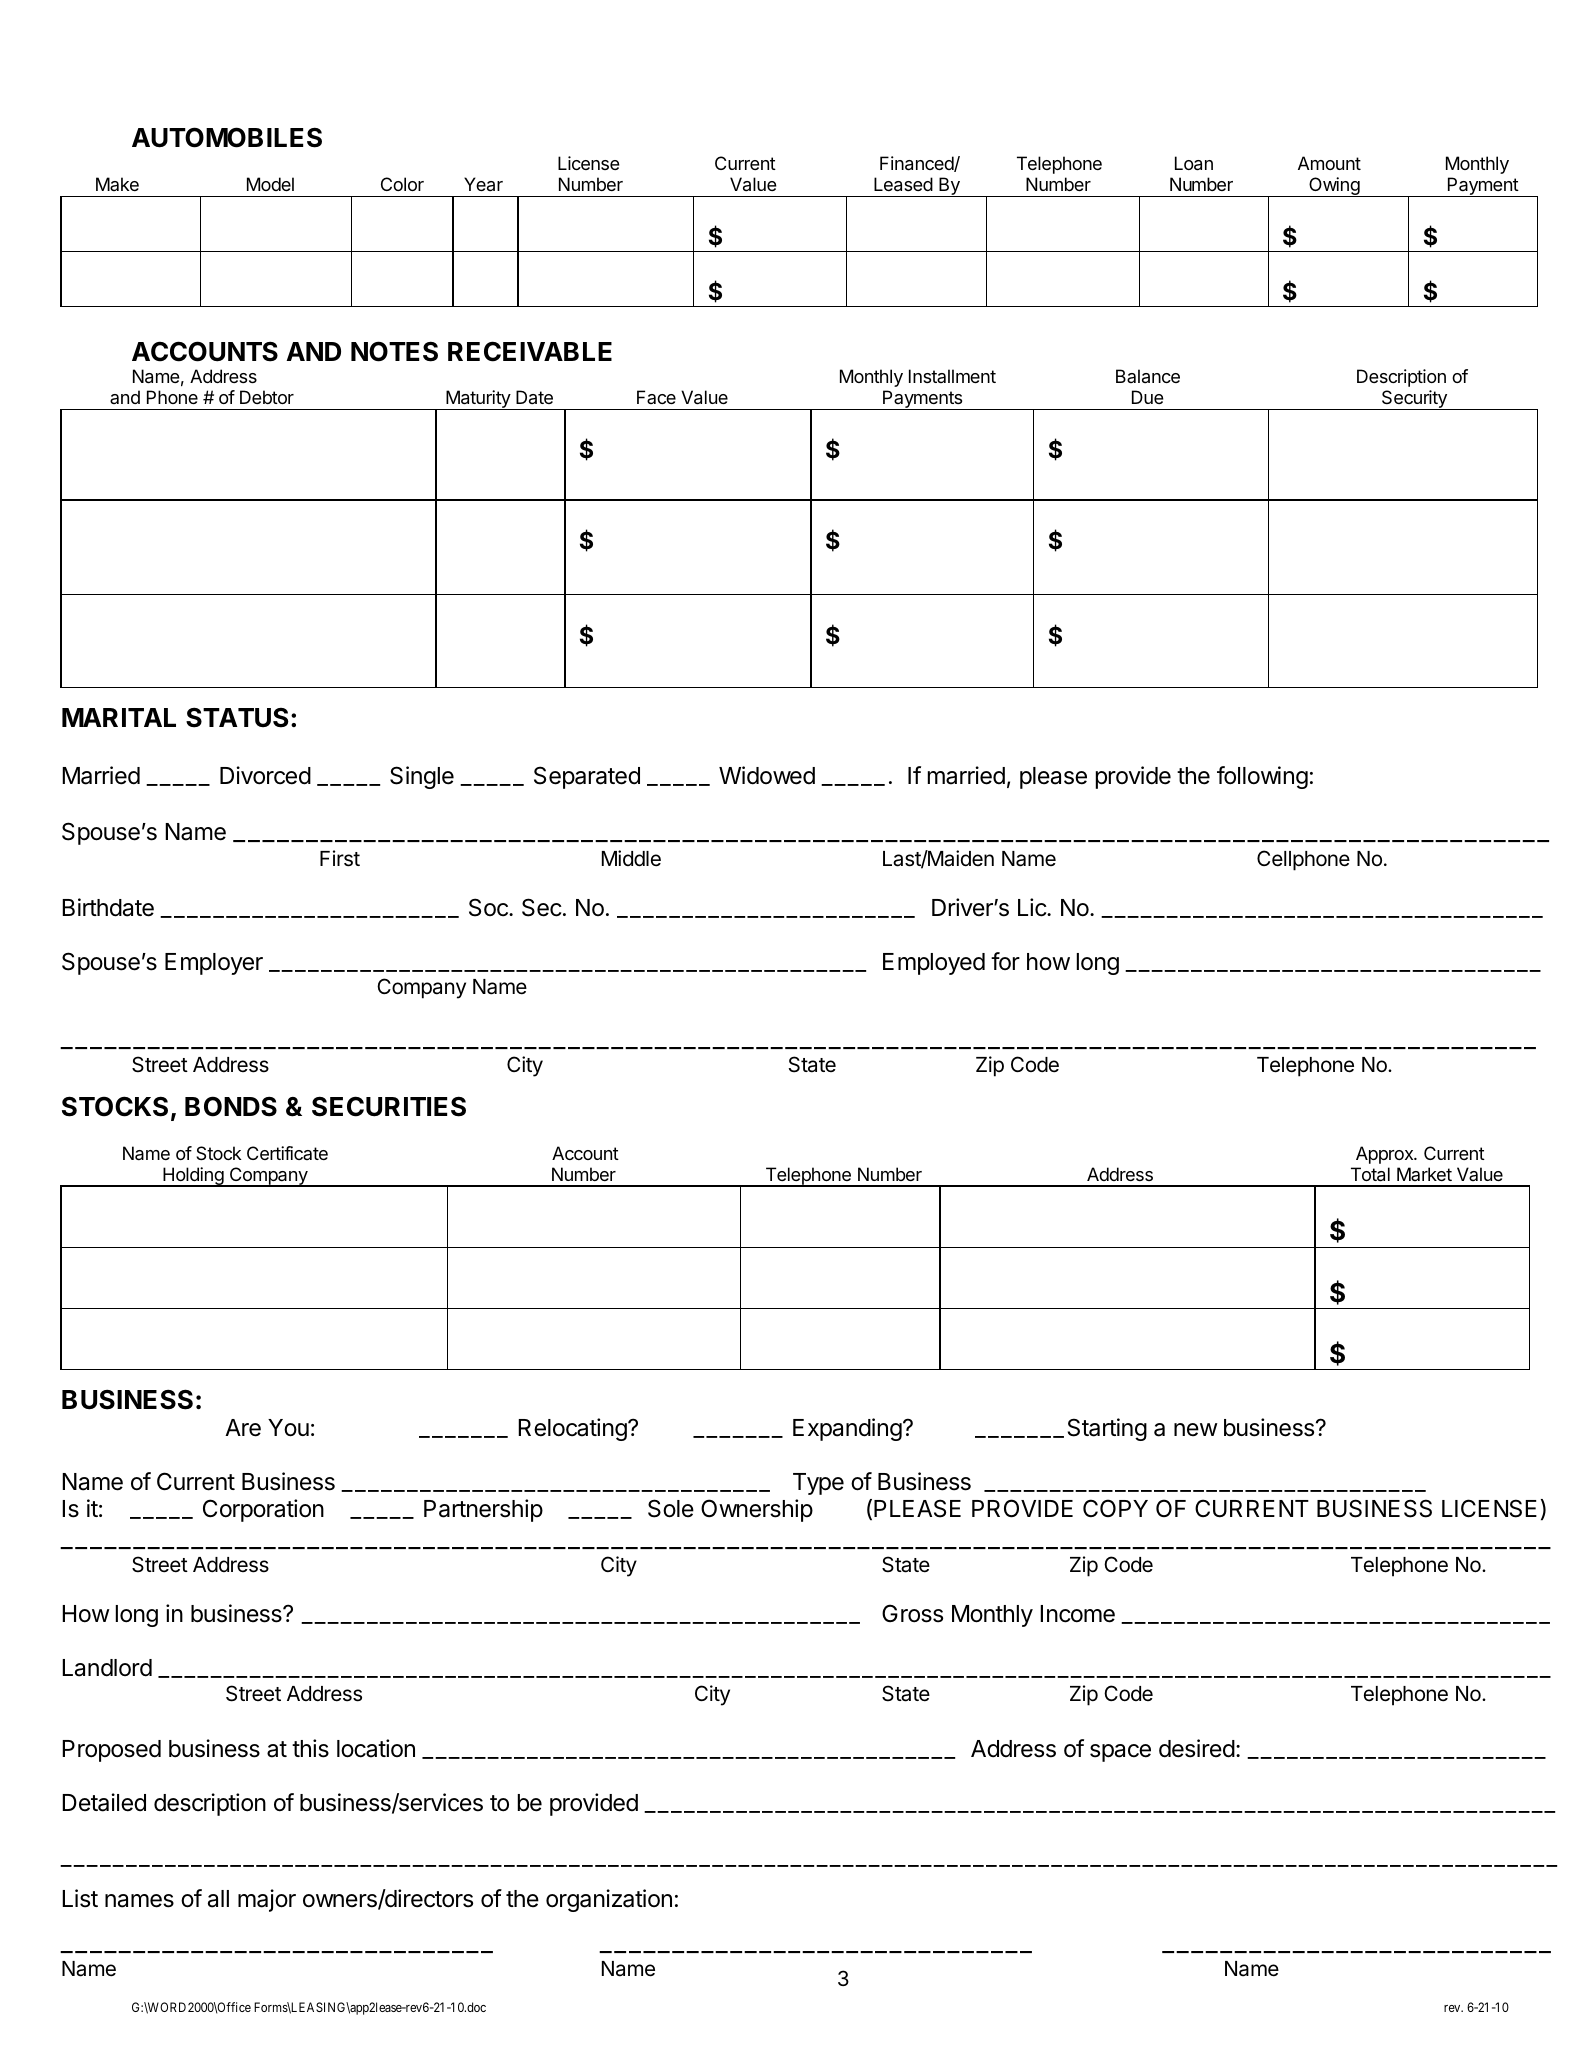  What do you see at coordinates (270, 184) in the image?
I see `Model` at bounding box center [270, 184].
